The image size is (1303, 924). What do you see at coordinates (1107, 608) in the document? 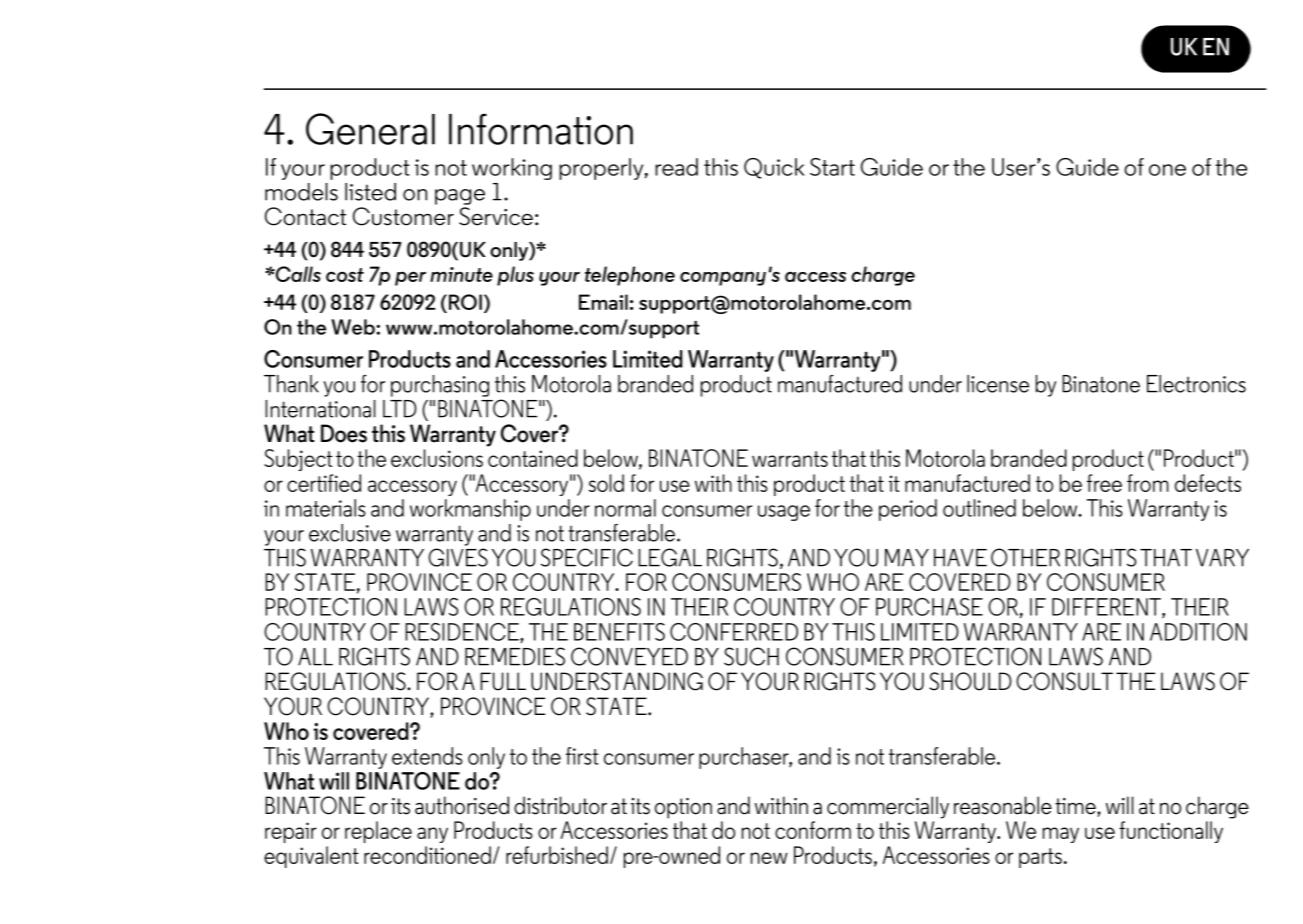
I see `DIFFERENT` at bounding box center [1107, 608].
